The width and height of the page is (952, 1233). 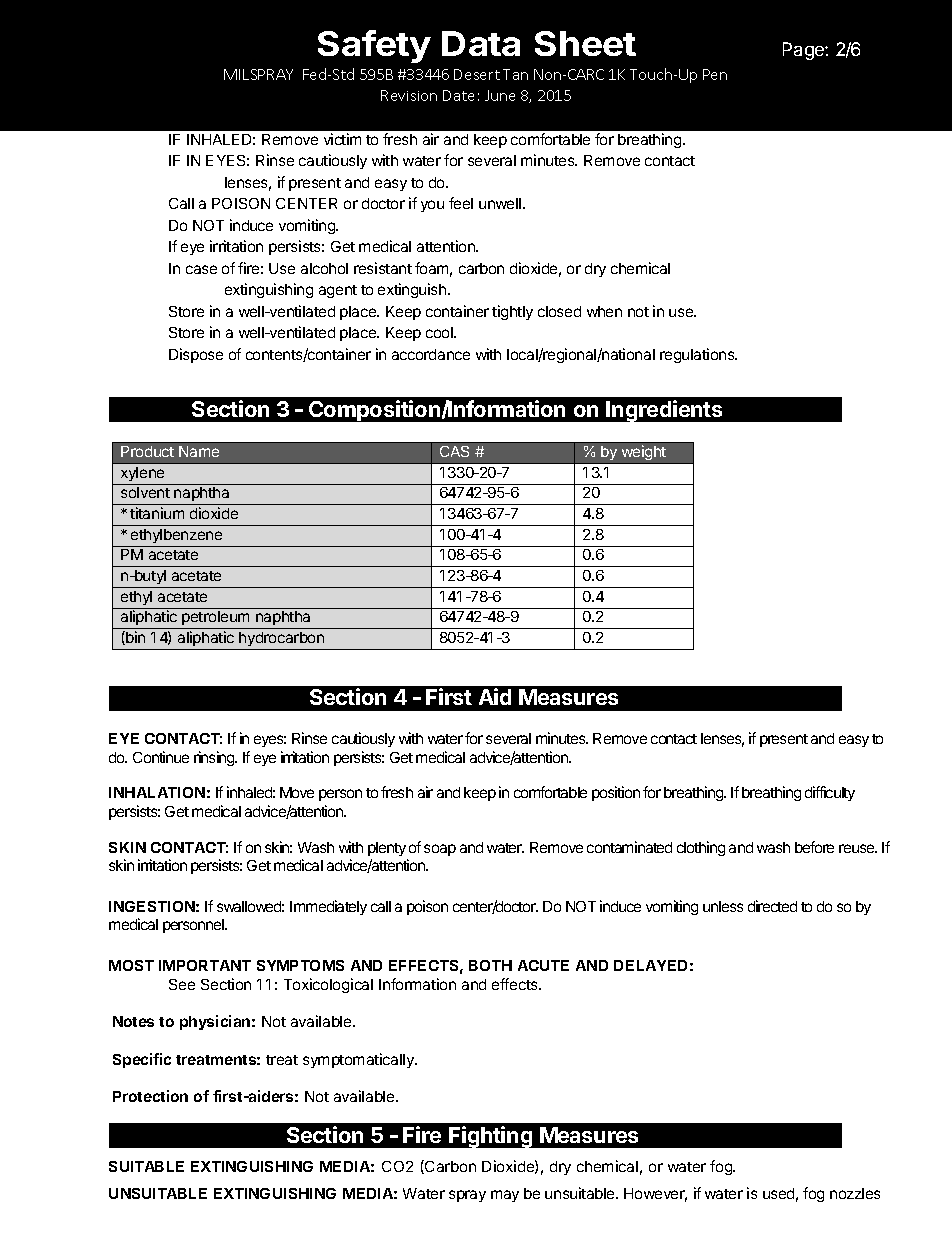 What do you see at coordinates (150, 1096) in the page?
I see `Protection` at bounding box center [150, 1096].
